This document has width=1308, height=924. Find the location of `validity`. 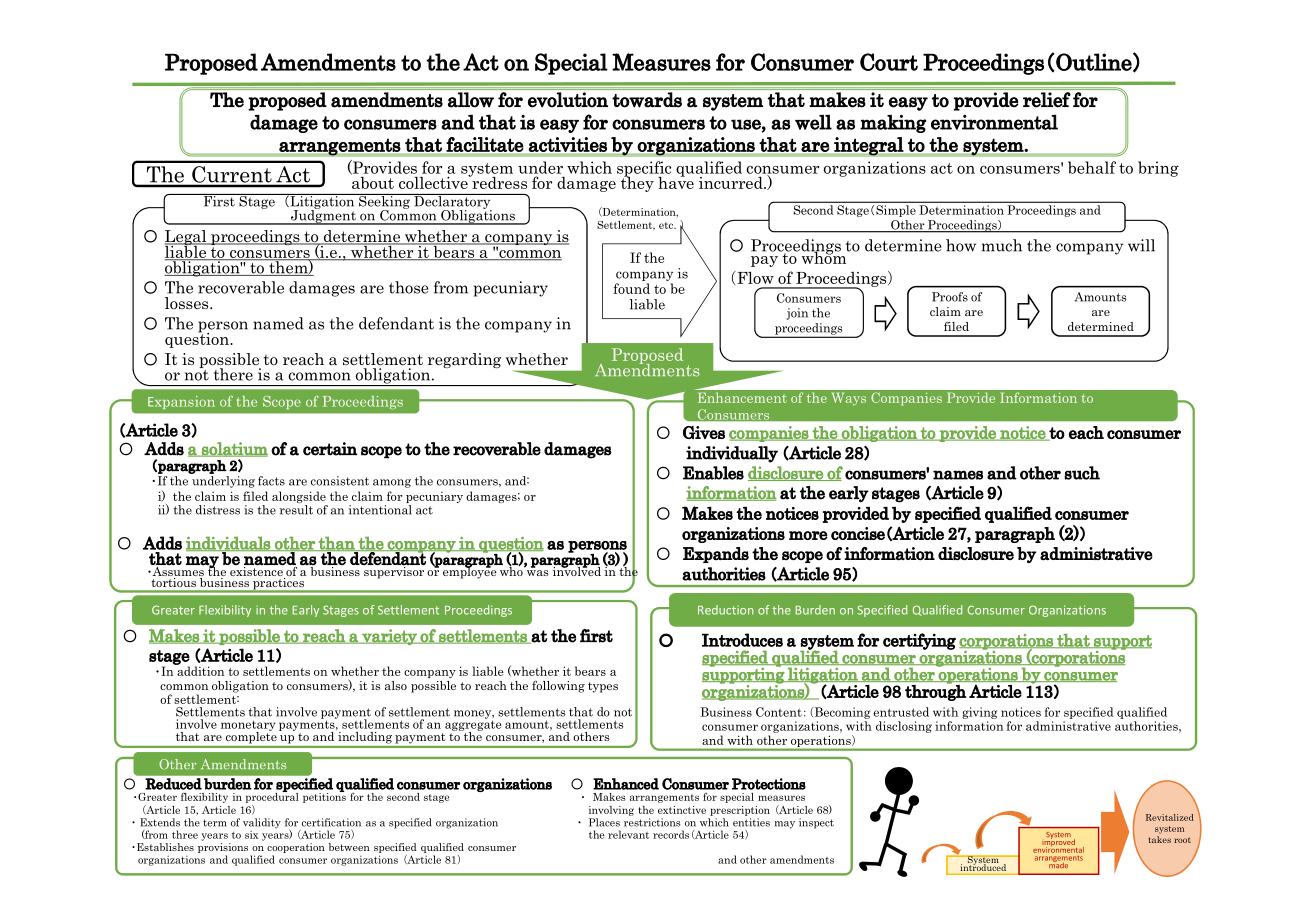

validity is located at coordinates (262, 823).
